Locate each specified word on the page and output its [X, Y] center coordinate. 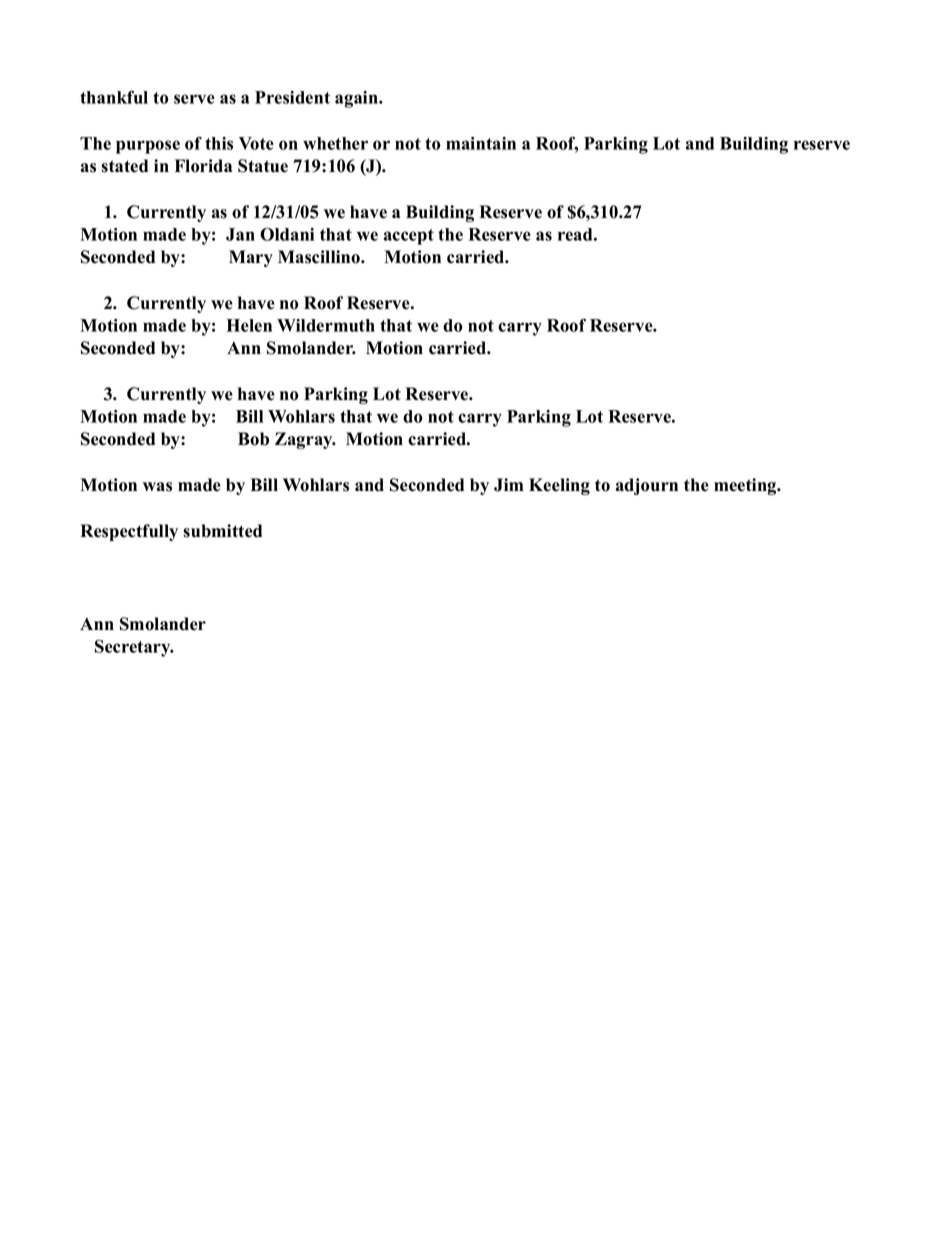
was [157, 487]
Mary [251, 258]
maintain [481, 143]
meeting [746, 486]
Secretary [134, 648]
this [219, 143]
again [357, 99]
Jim [509, 485]
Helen [249, 325]
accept [409, 237]
